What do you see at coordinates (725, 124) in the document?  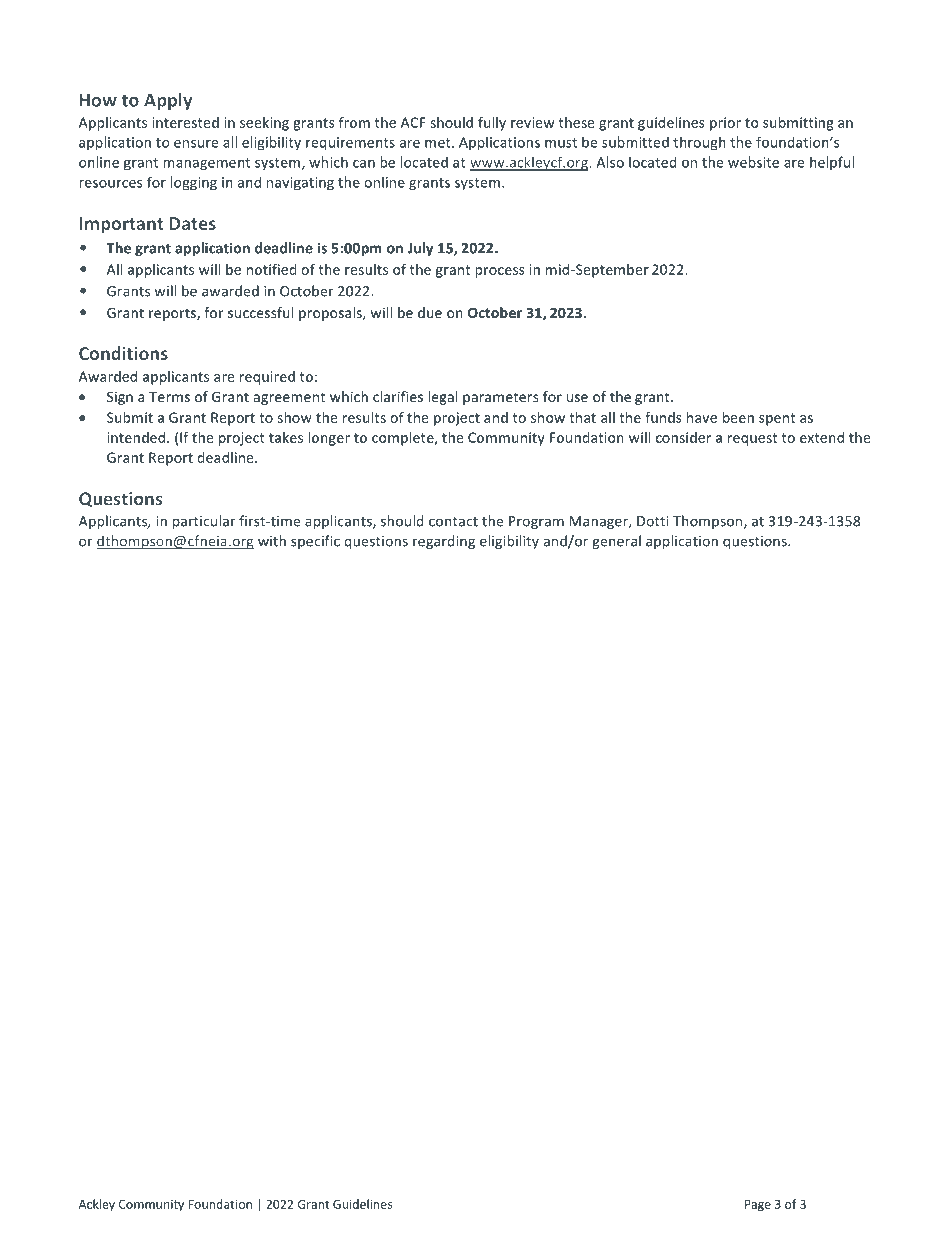 I see `prior` at bounding box center [725, 124].
